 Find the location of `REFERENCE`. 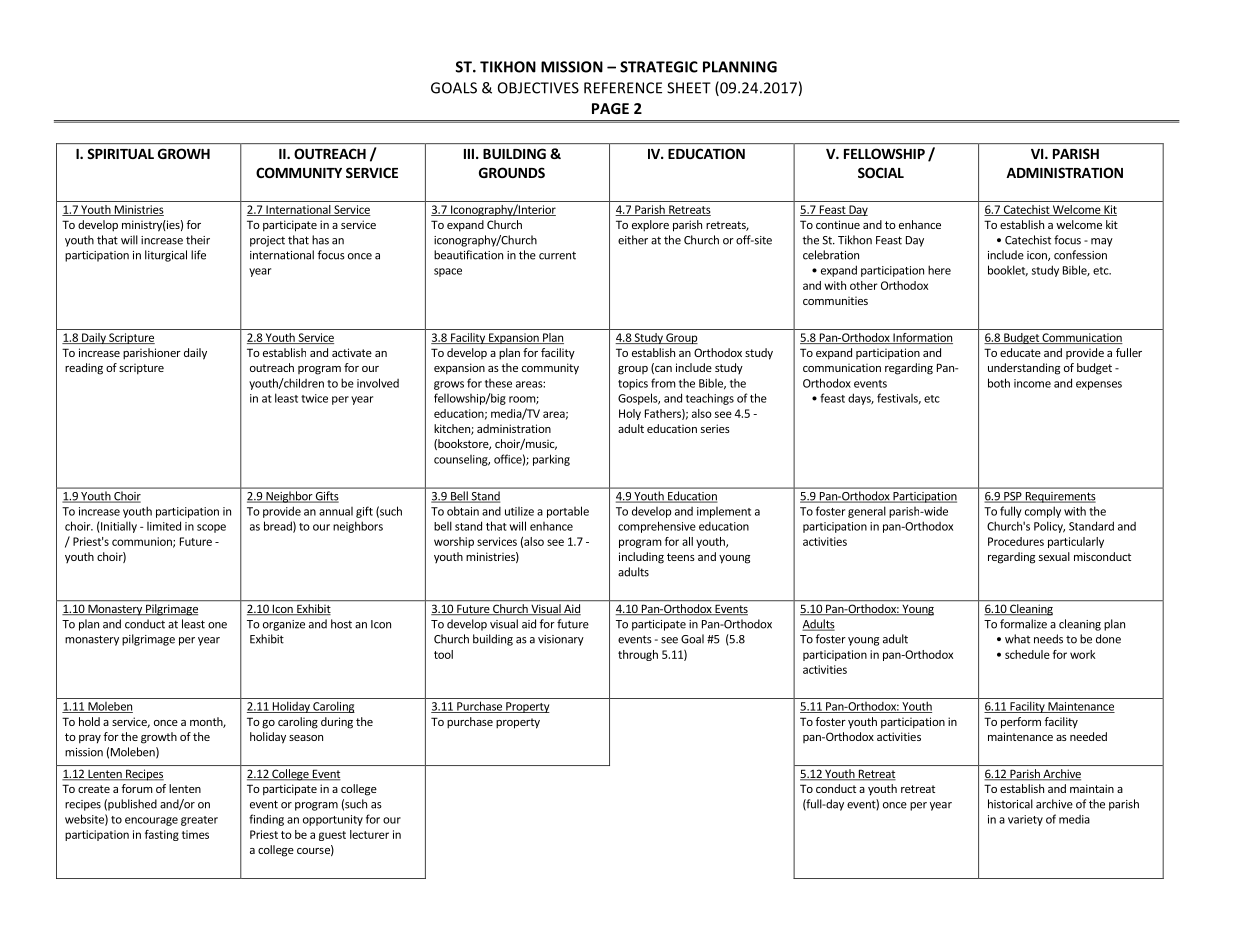

REFERENCE is located at coordinates (623, 88).
